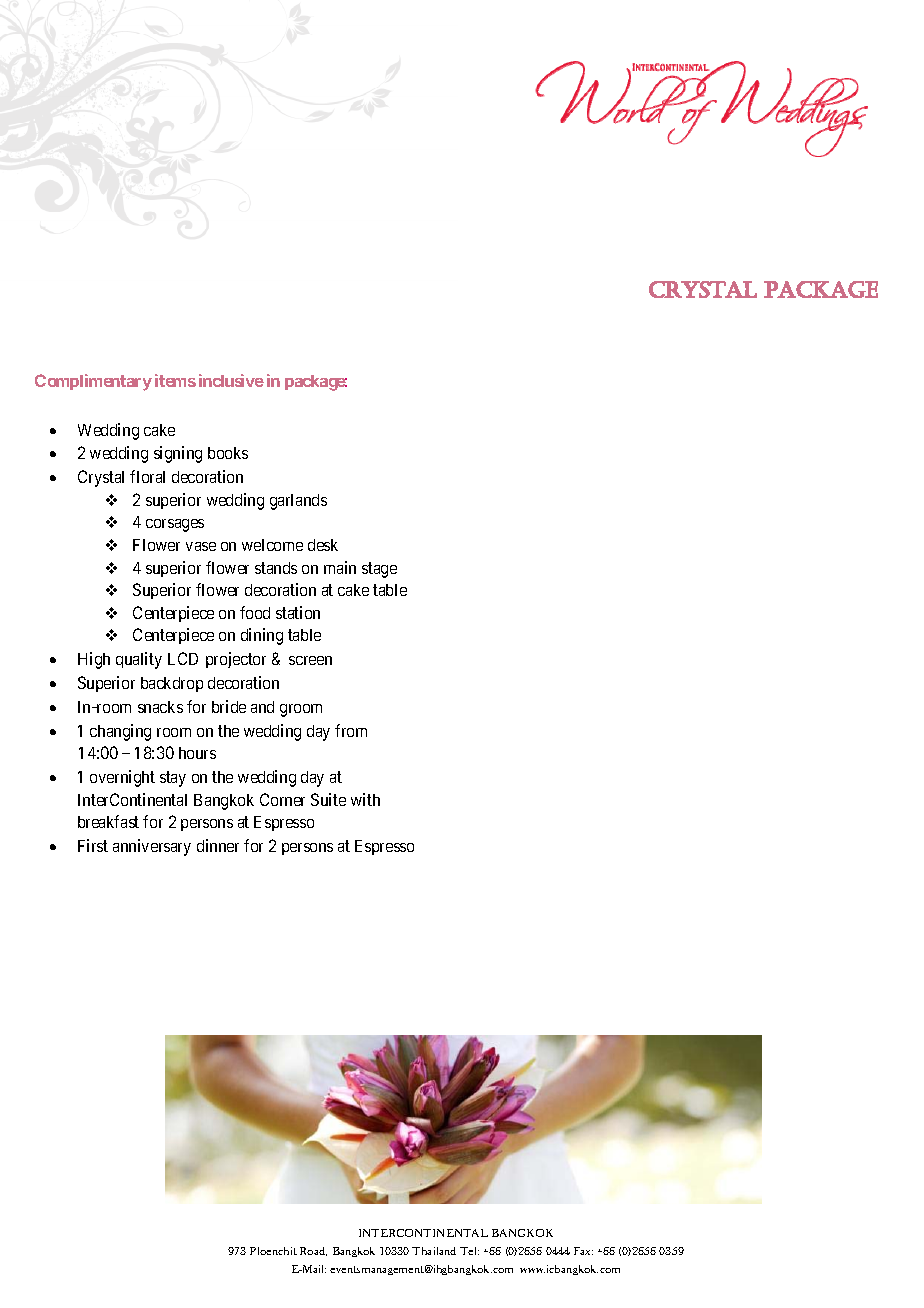 The width and height of the screenshot is (924, 1308). Describe the element at coordinates (178, 454) in the screenshot. I see `signing` at that location.
